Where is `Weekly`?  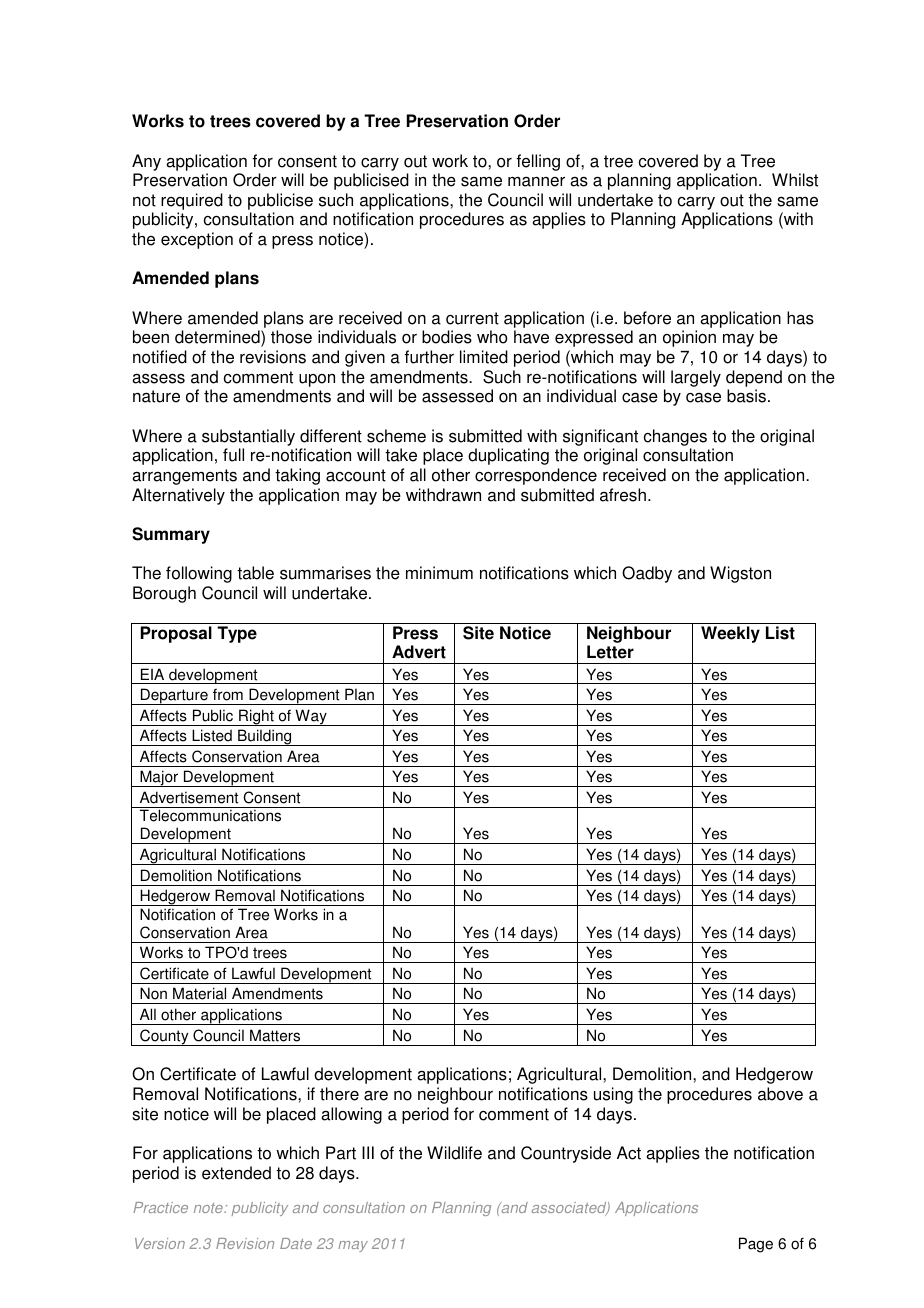 Weekly is located at coordinates (730, 634).
